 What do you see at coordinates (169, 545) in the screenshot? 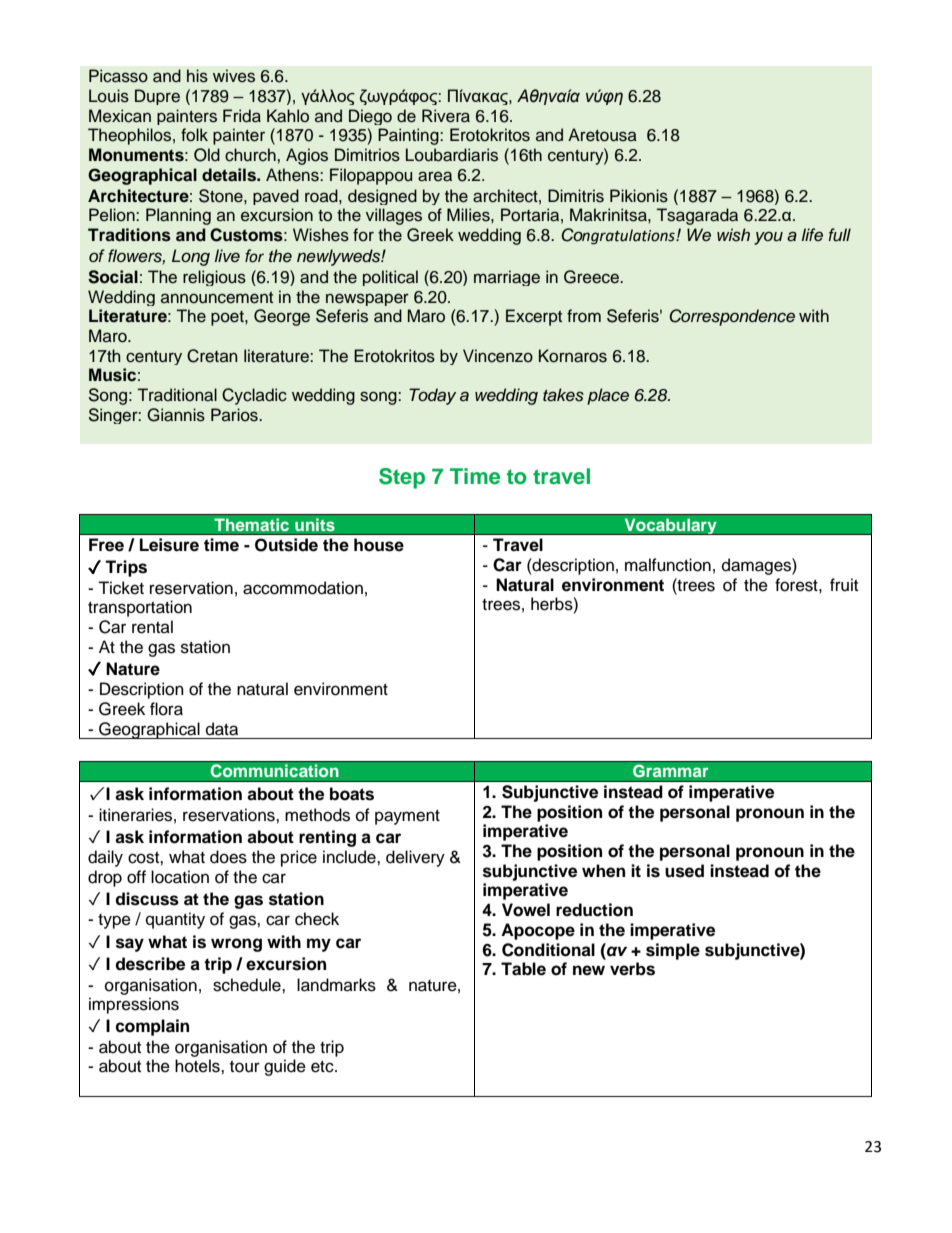
I see `Leisure` at bounding box center [169, 545].
